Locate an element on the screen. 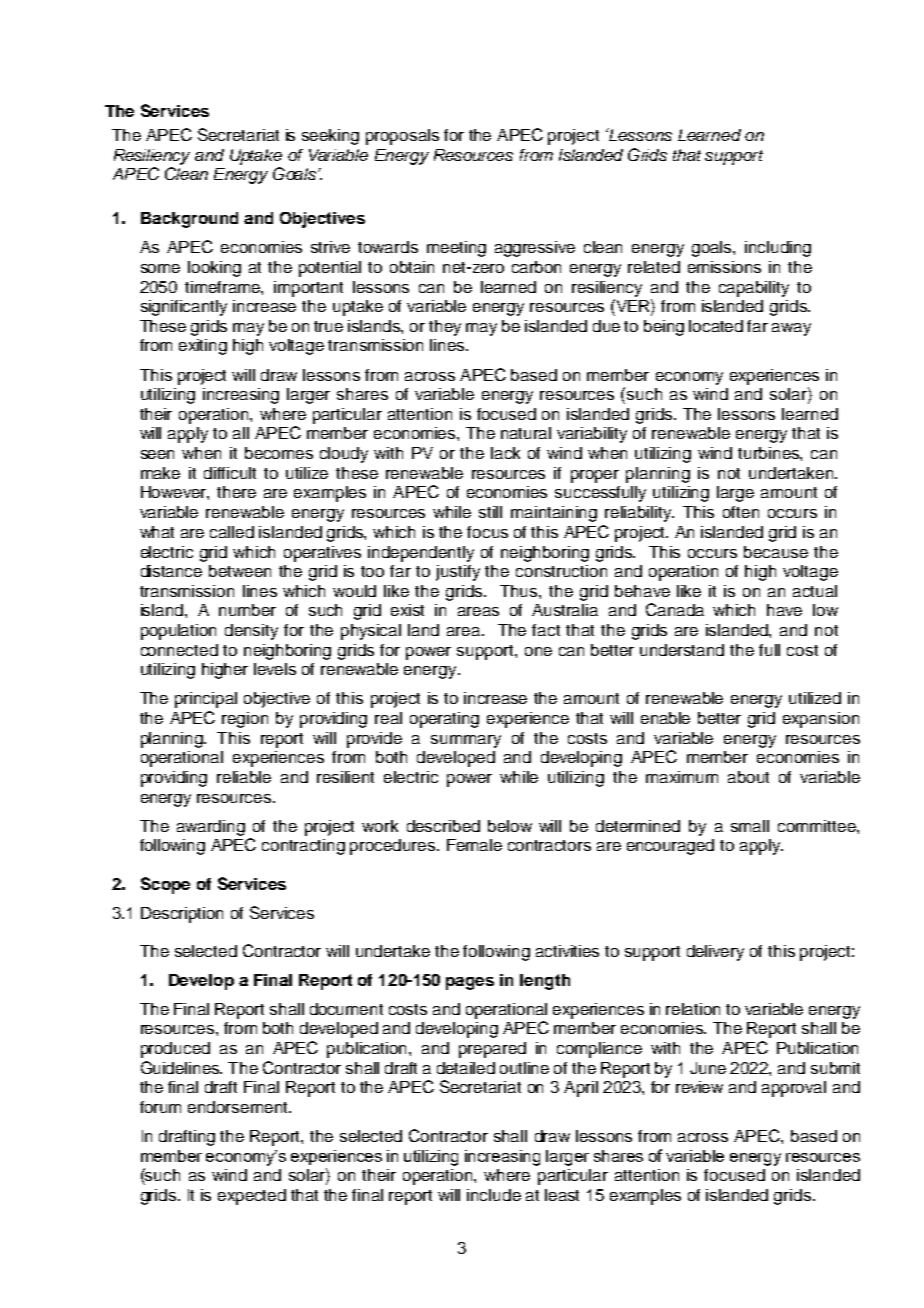  levels is located at coordinates (275, 669).
